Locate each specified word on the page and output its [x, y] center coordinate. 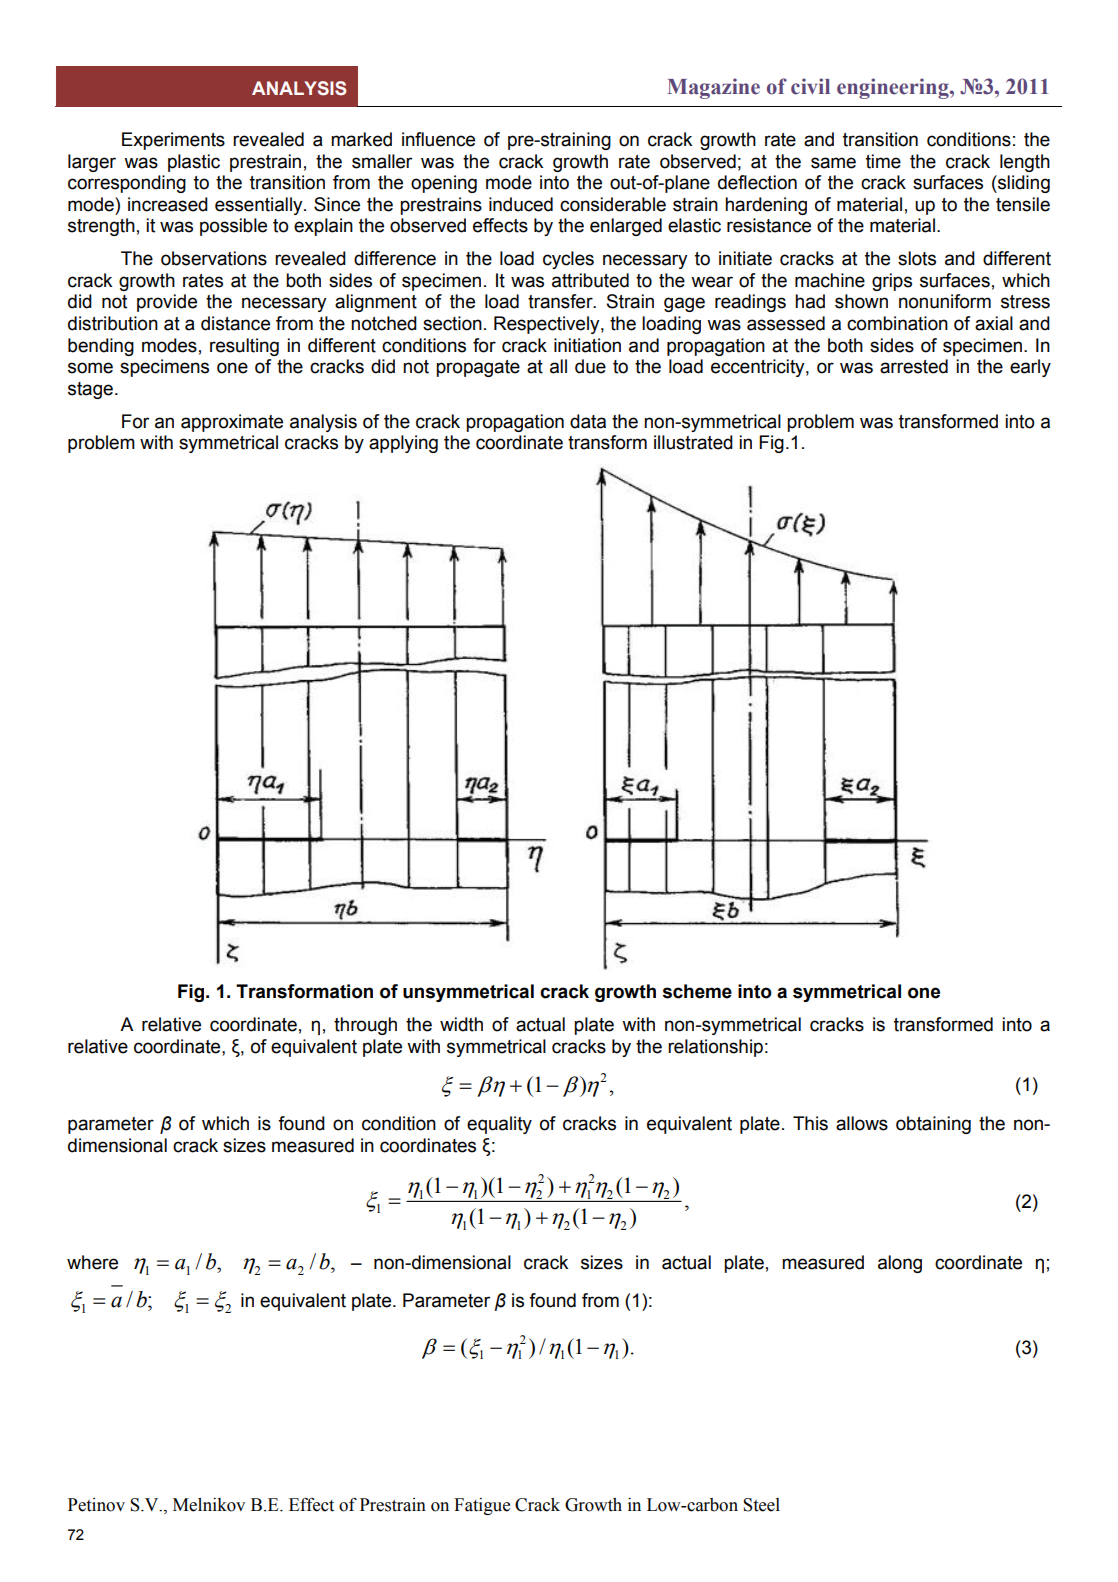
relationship [715, 1048]
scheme [697, 991]
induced [521, 204]
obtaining [933, 1125]
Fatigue [482, 1506]
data [588, 421]
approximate [232, 423]
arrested [914, 366]
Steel [761, 1505]
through [365, 1026]
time [883, 161]
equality [499, 1125]
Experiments [173, 141]
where [92, 1262]
